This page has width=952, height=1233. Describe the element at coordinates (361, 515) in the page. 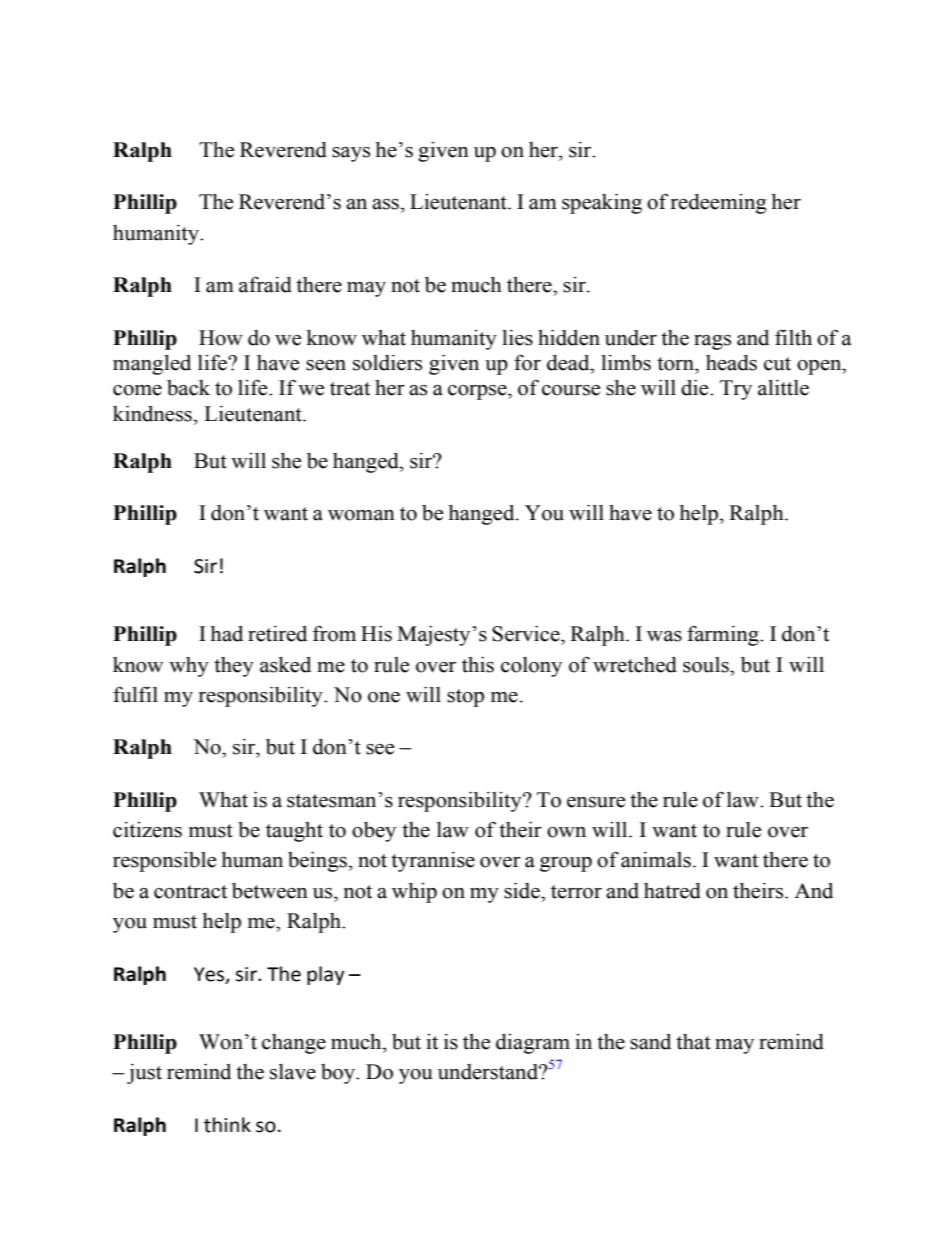

I see `woman` at that location.
